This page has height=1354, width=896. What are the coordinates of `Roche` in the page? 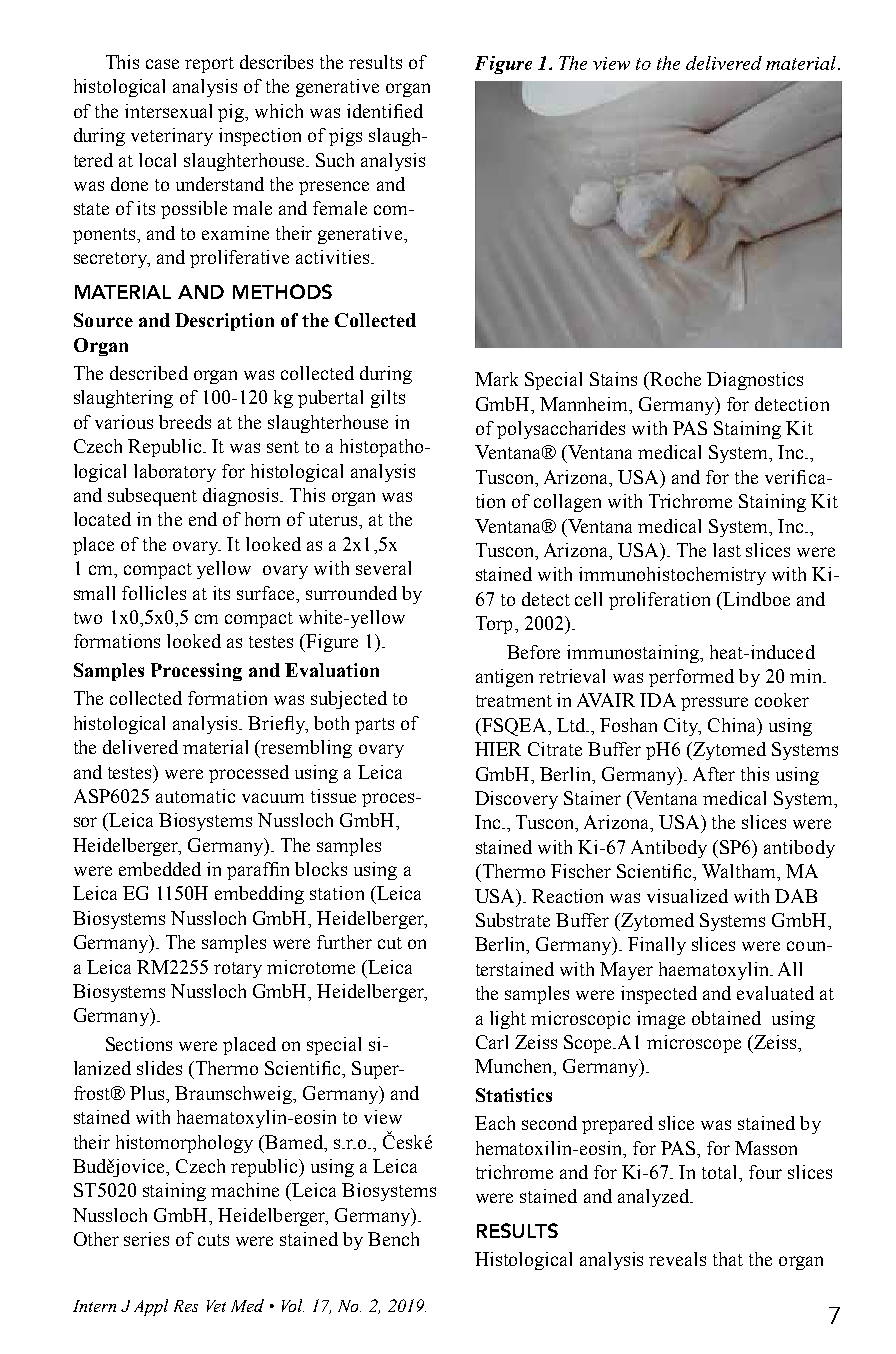 It's located at (675, 379).
